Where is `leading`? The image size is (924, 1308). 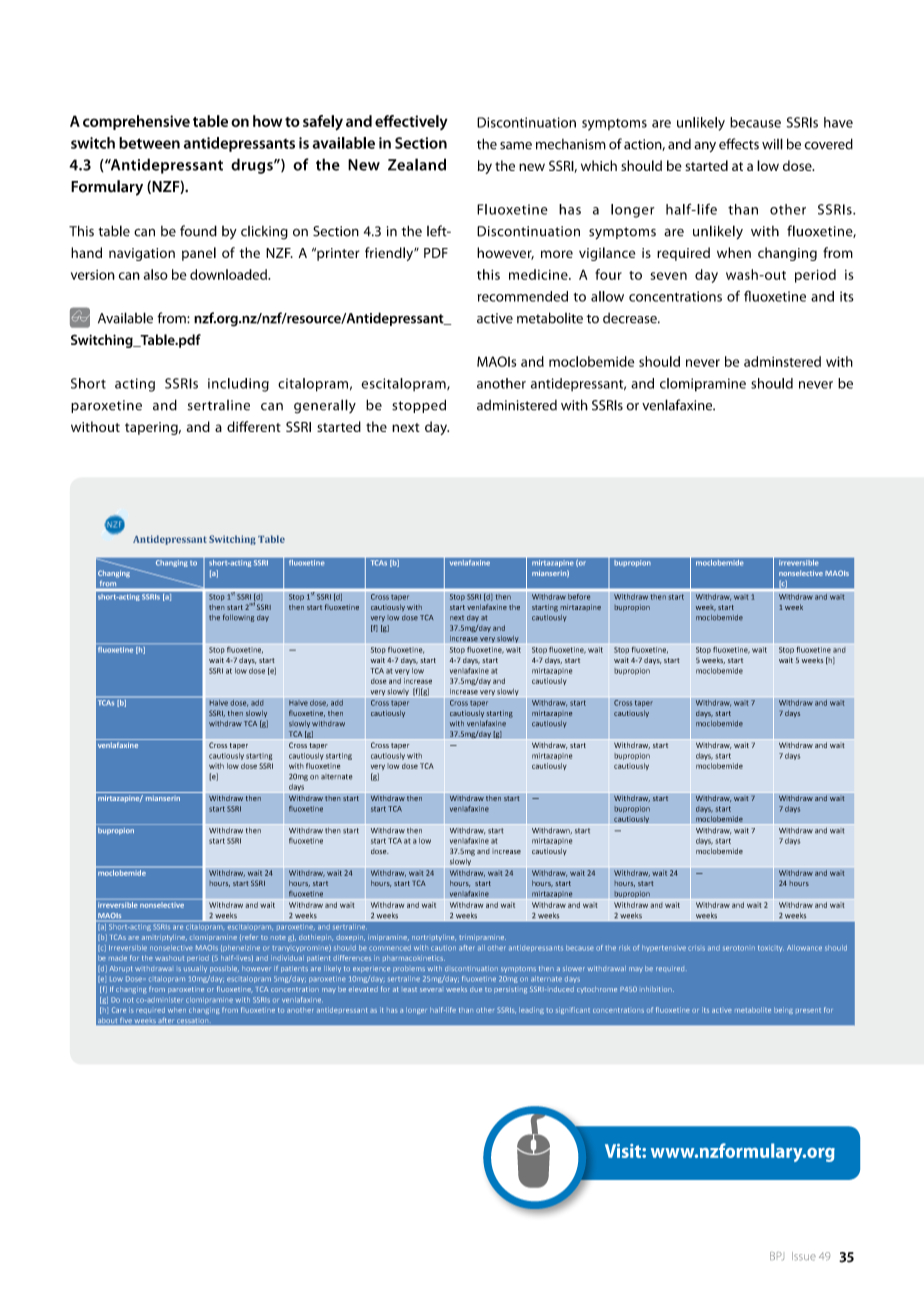
leading is located at coordinates (531, 1010).
